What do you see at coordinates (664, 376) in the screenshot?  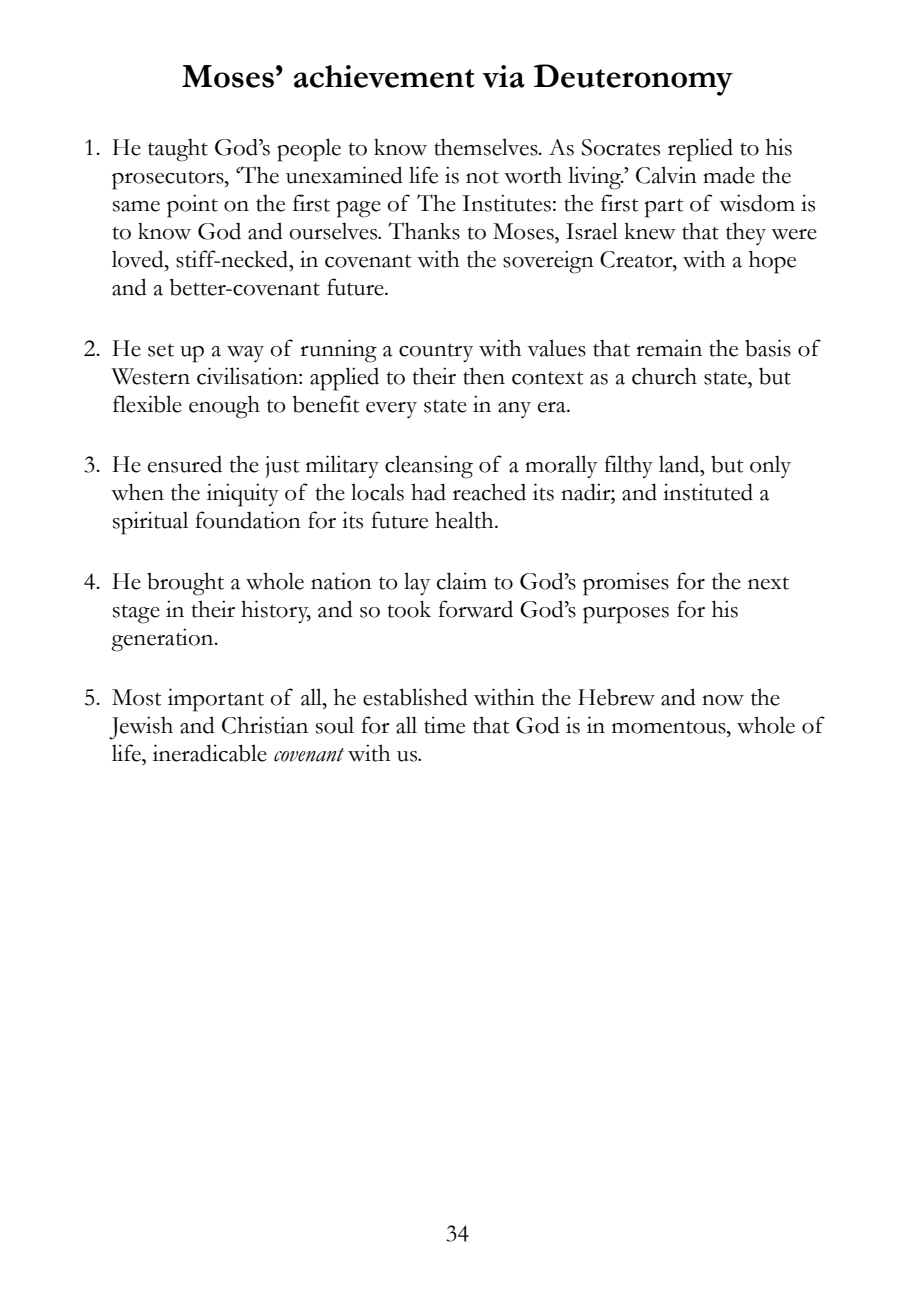 I see `church` at bounding box center [664, 376].
